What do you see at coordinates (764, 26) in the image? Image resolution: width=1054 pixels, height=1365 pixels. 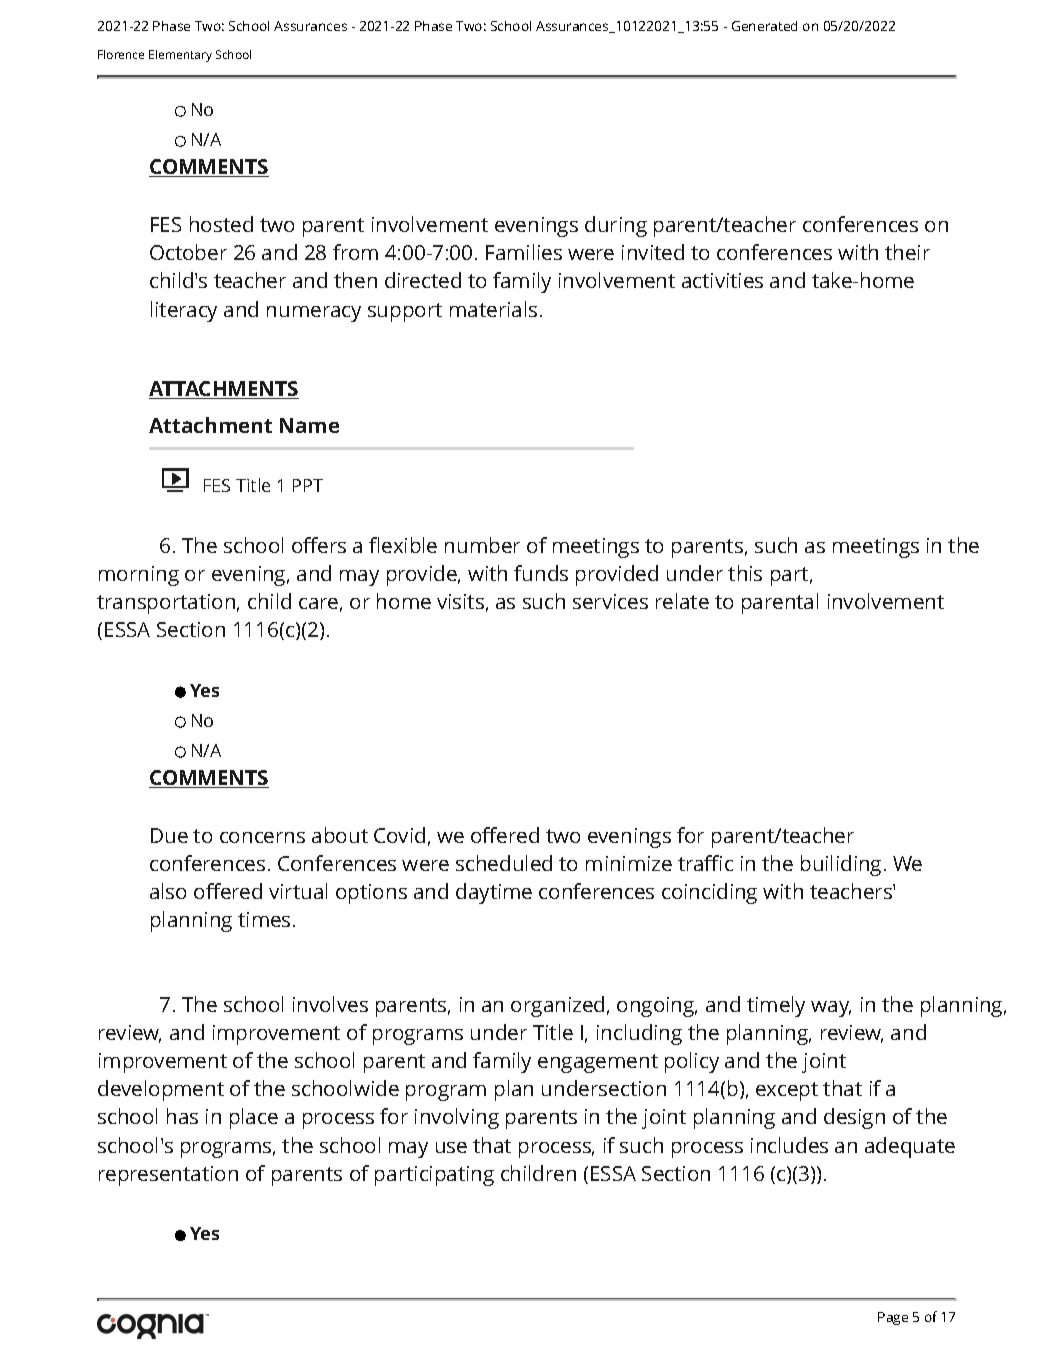 I see `Generated` at bounding box center [764, 26].
